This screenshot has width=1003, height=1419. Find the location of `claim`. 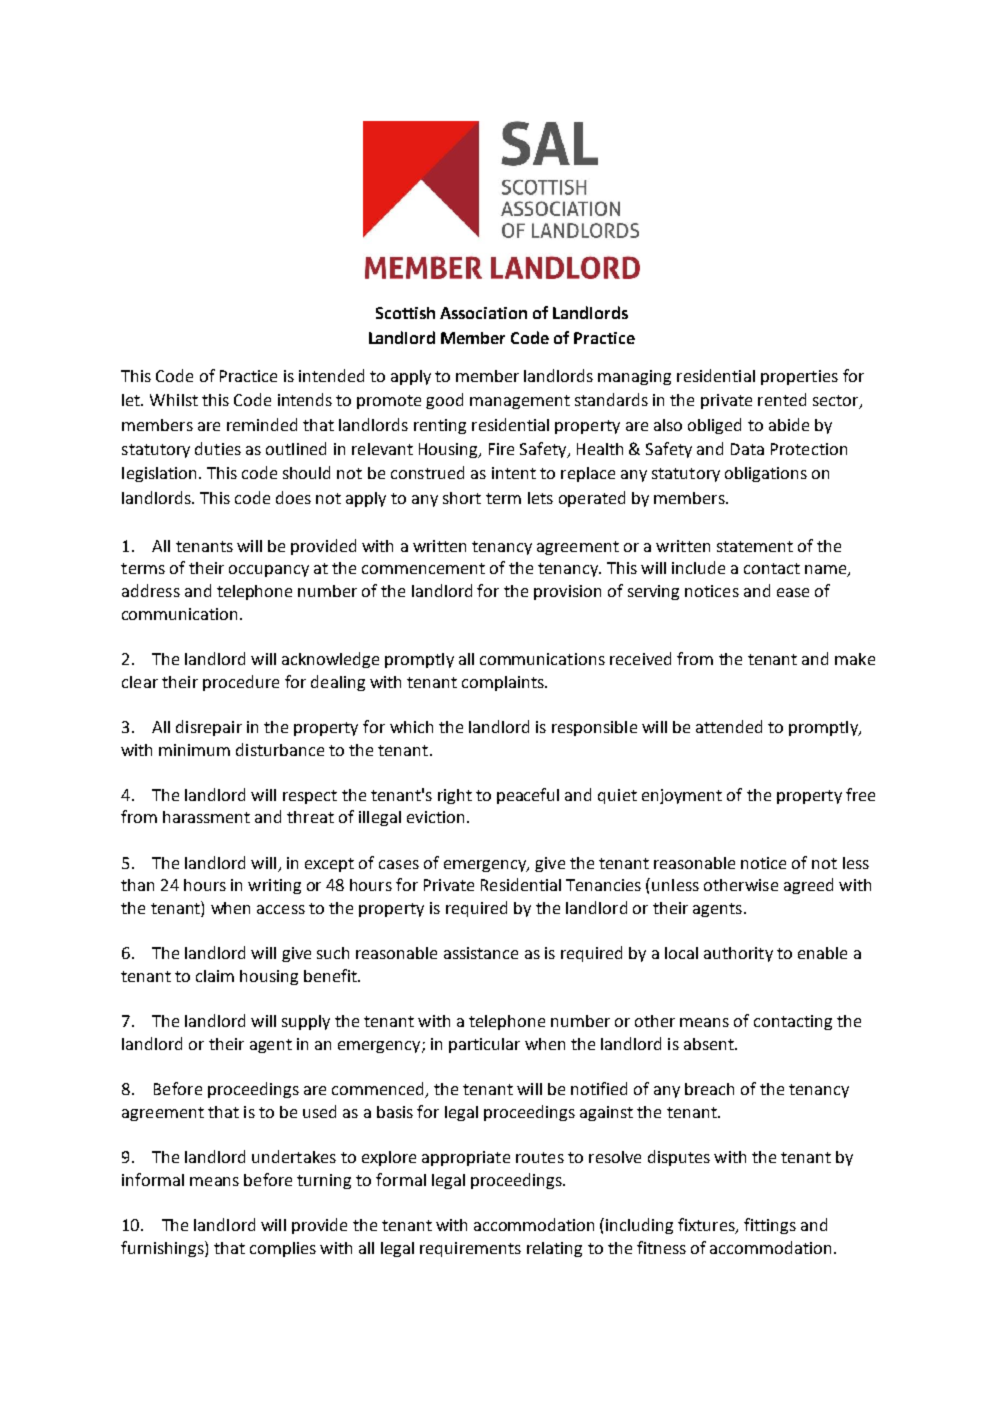

claim is located at coordinates (215, 976).
